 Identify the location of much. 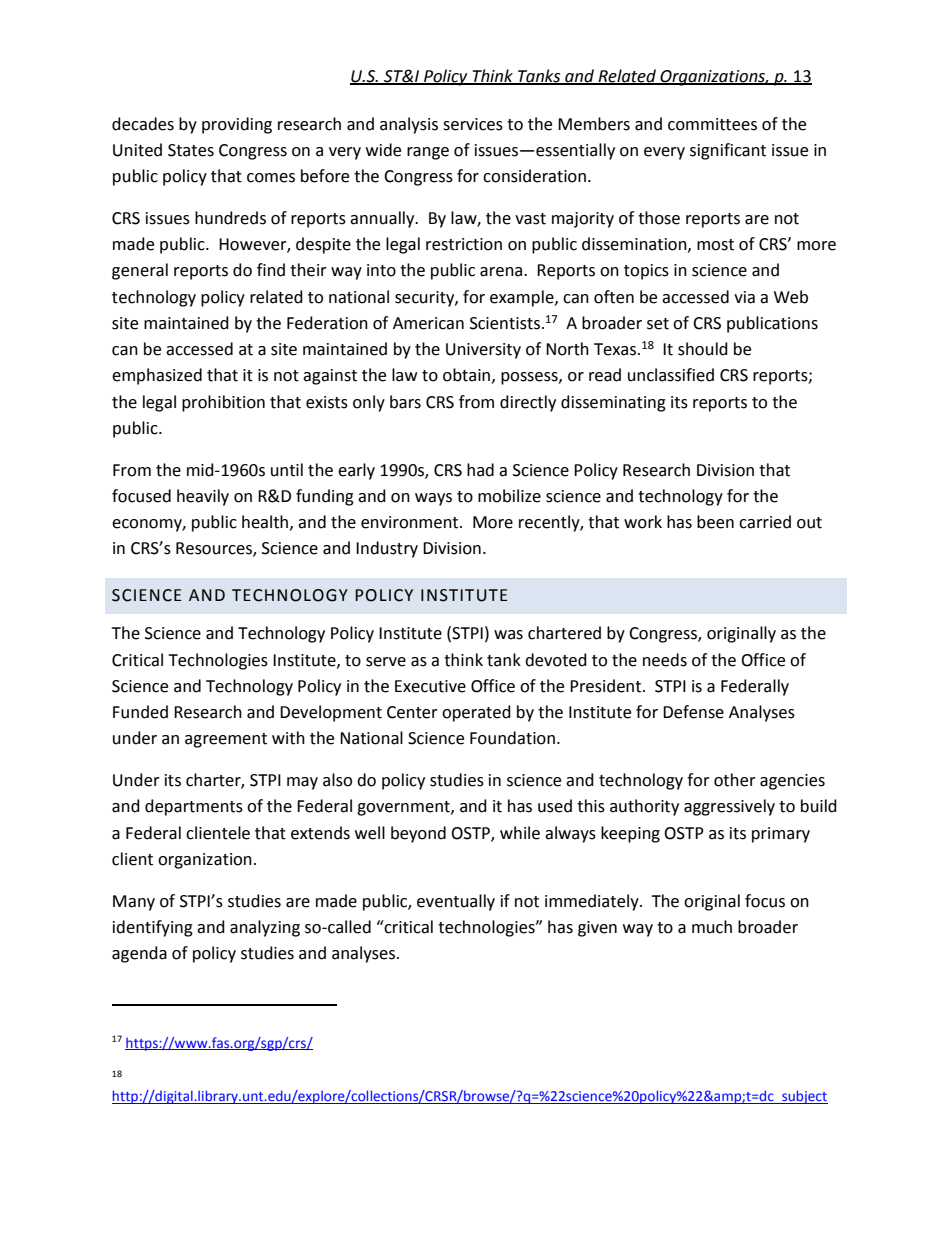
(712, 927).
